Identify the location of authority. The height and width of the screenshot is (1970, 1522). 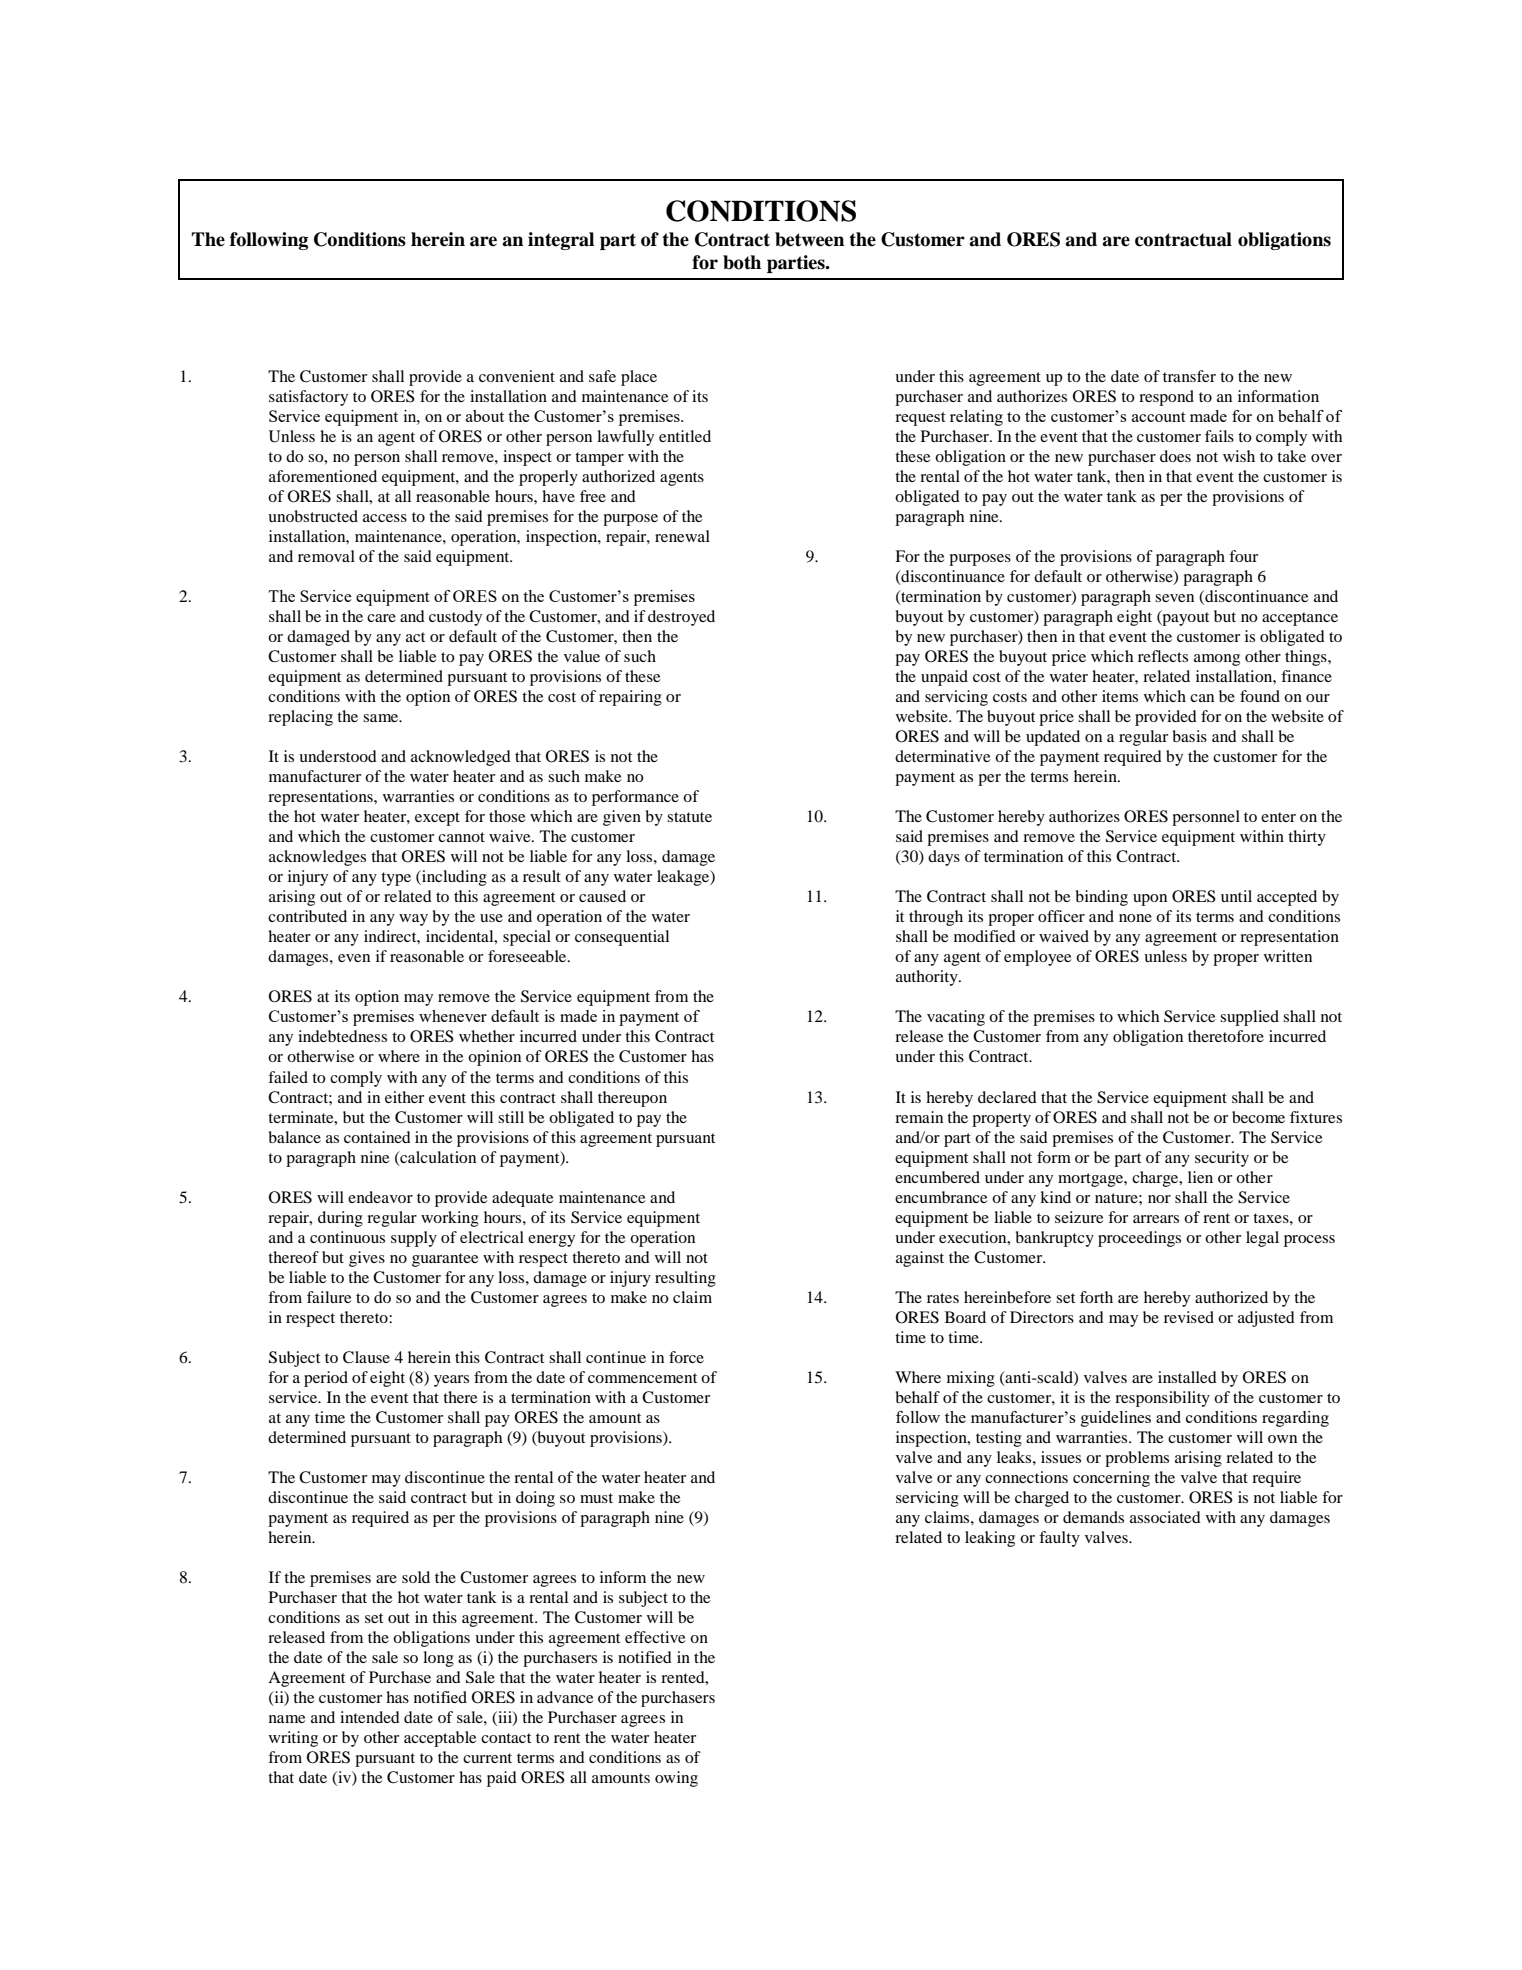
(928, 978).
